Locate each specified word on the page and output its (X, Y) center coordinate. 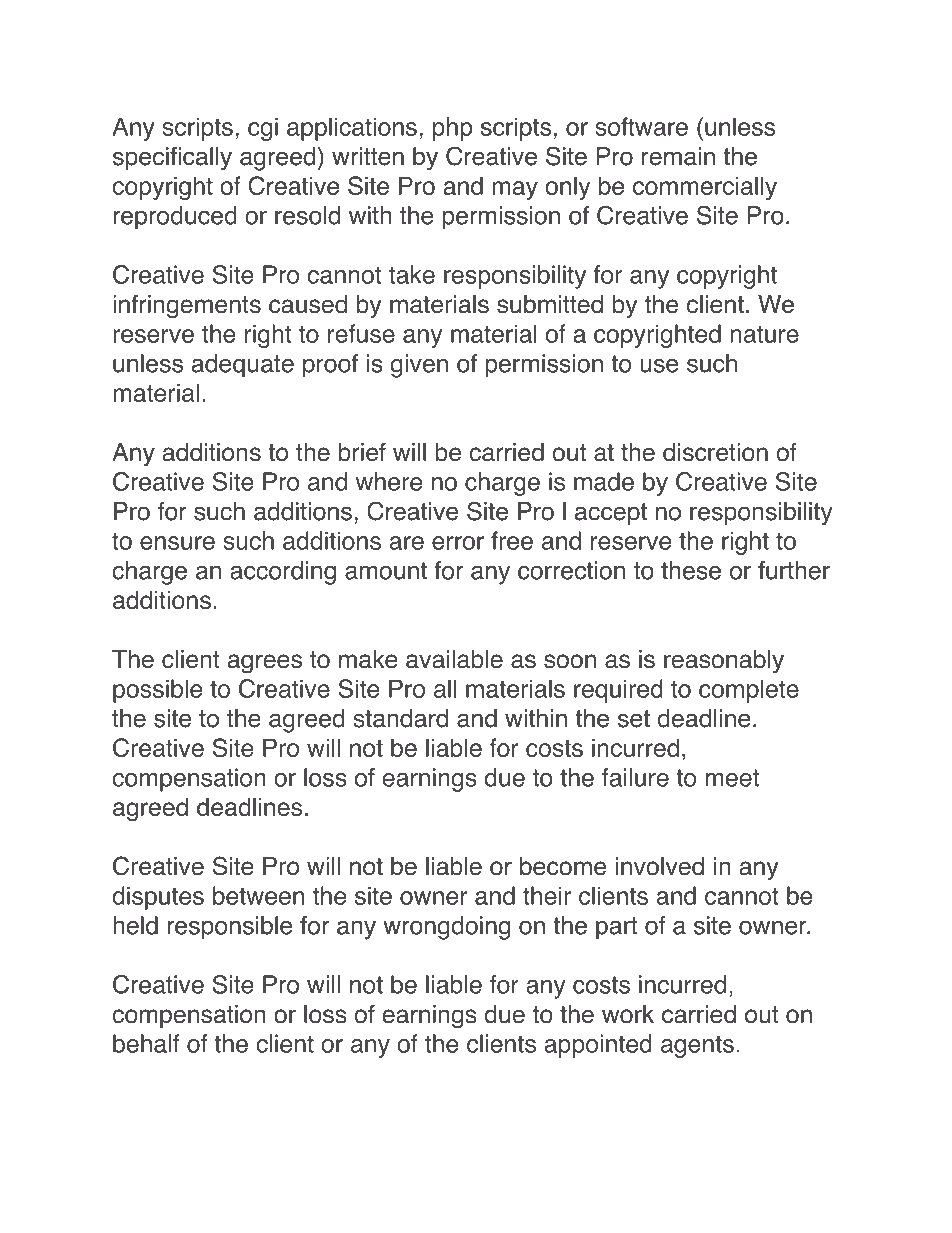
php (452, 129)
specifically (172, 159)
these (691, 570)
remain (678, 156)
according (283, 573)
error (458, 543)
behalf (146, 1043)
